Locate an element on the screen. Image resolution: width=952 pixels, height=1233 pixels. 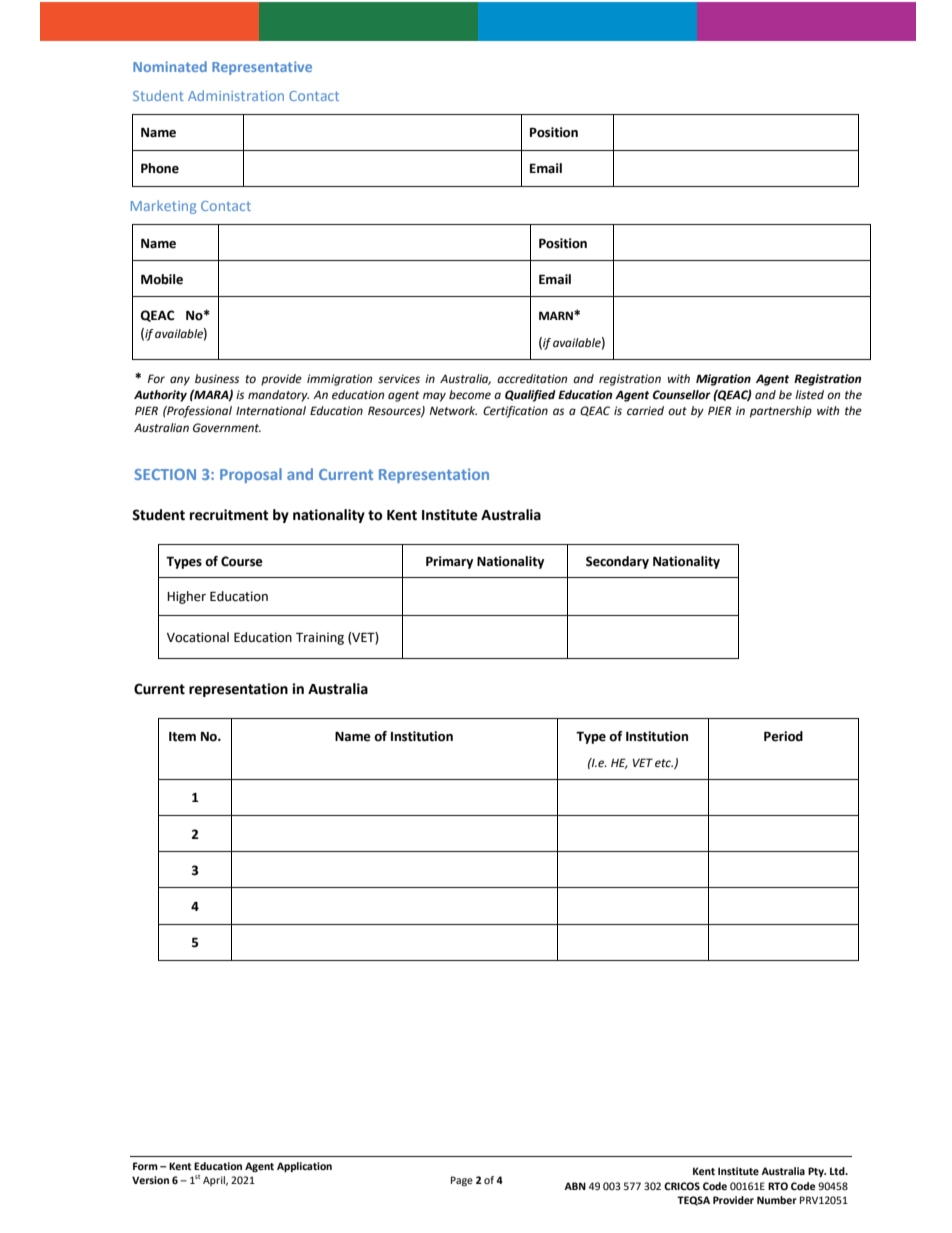
RTO is located at coordinates (778, 1186).
